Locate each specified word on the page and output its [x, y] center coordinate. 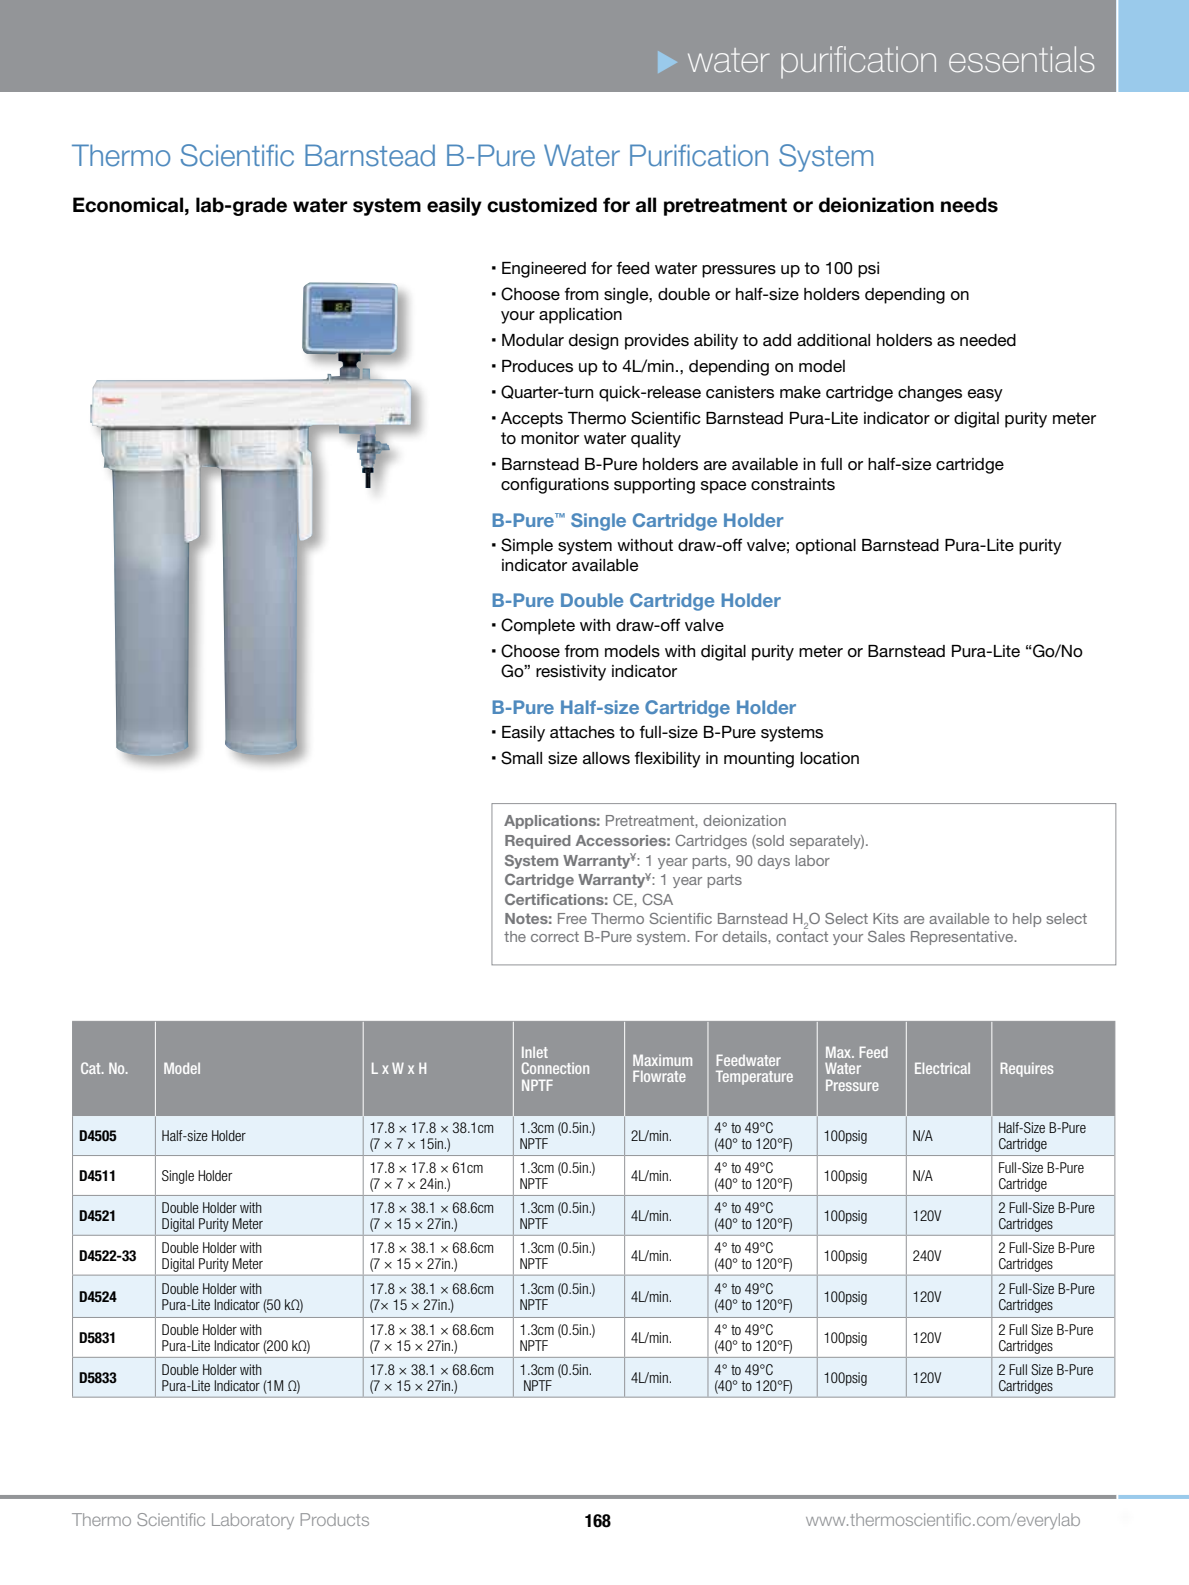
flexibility [668, 759]
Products [335, 1519]
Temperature [754, 1077]
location [829, 758]
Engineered [544, 270]
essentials [1021, 59]
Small [521, 758]
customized [542, 205]
